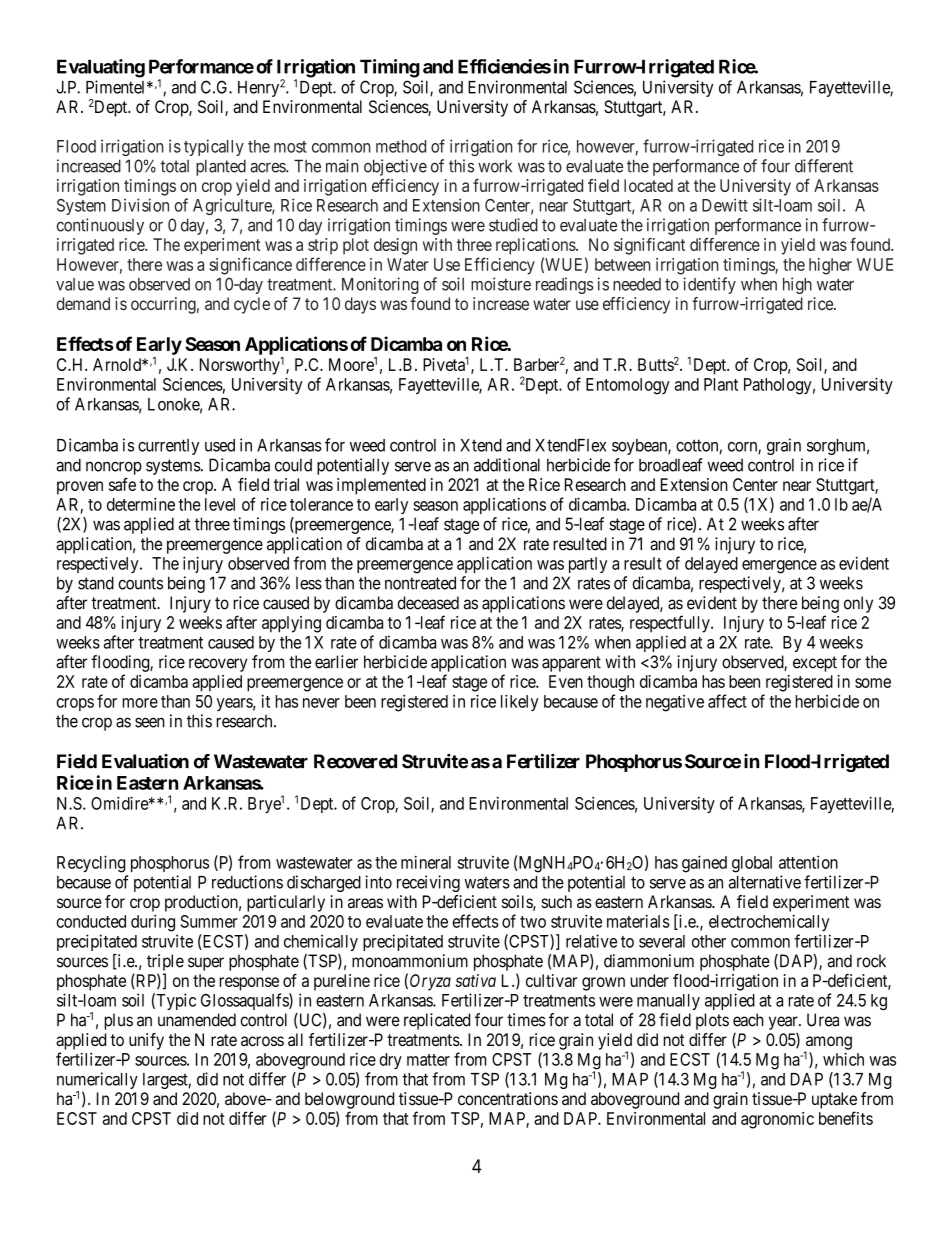 The width and height of the image is (952, 1233). What do you see at coordinates (508, 1098) in the image?
I see `concentrations` at bounding box center [508, 1098].
